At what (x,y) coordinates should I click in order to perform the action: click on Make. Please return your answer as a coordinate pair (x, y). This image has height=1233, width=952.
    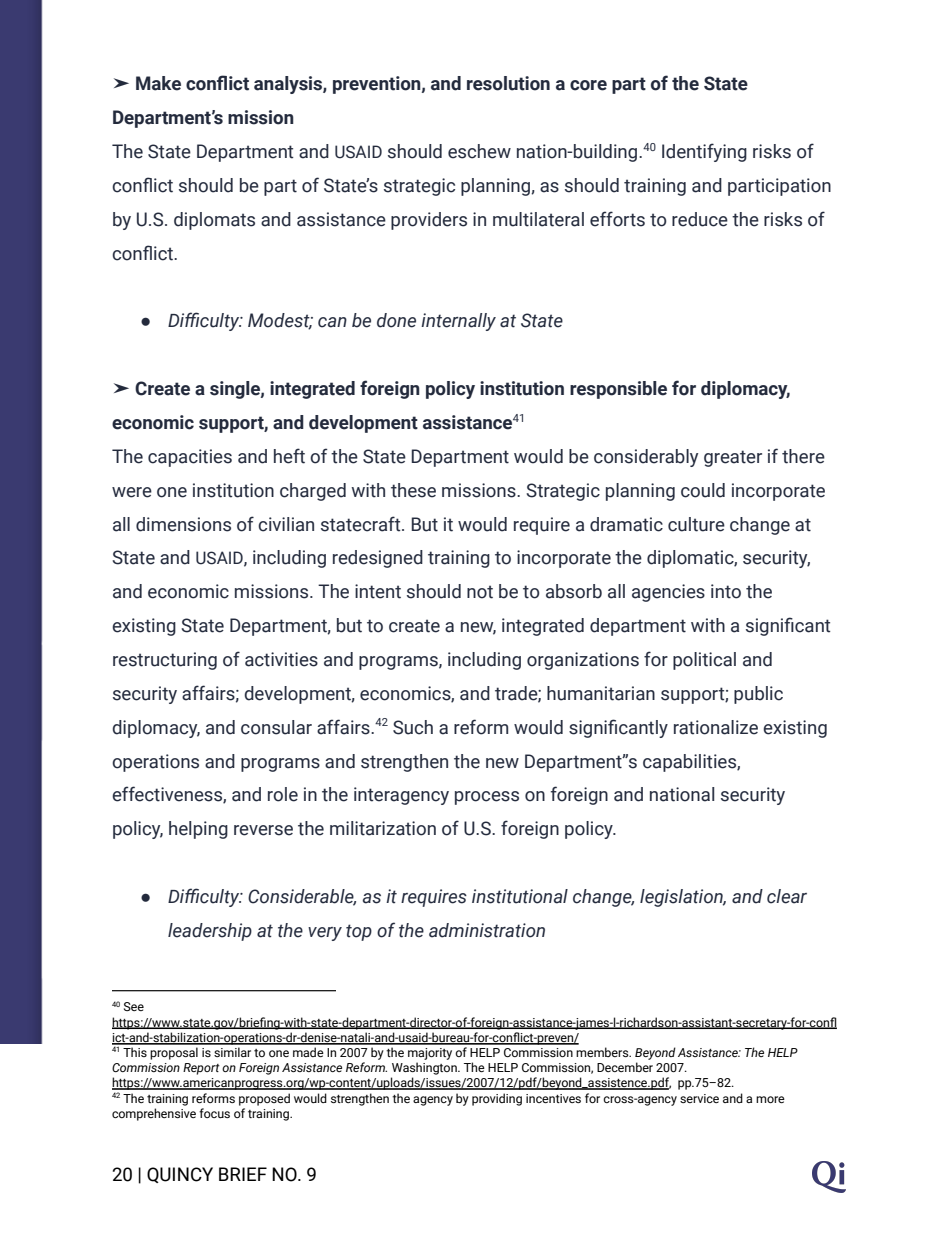
    Looking at the image, I should click on (158, 83).
